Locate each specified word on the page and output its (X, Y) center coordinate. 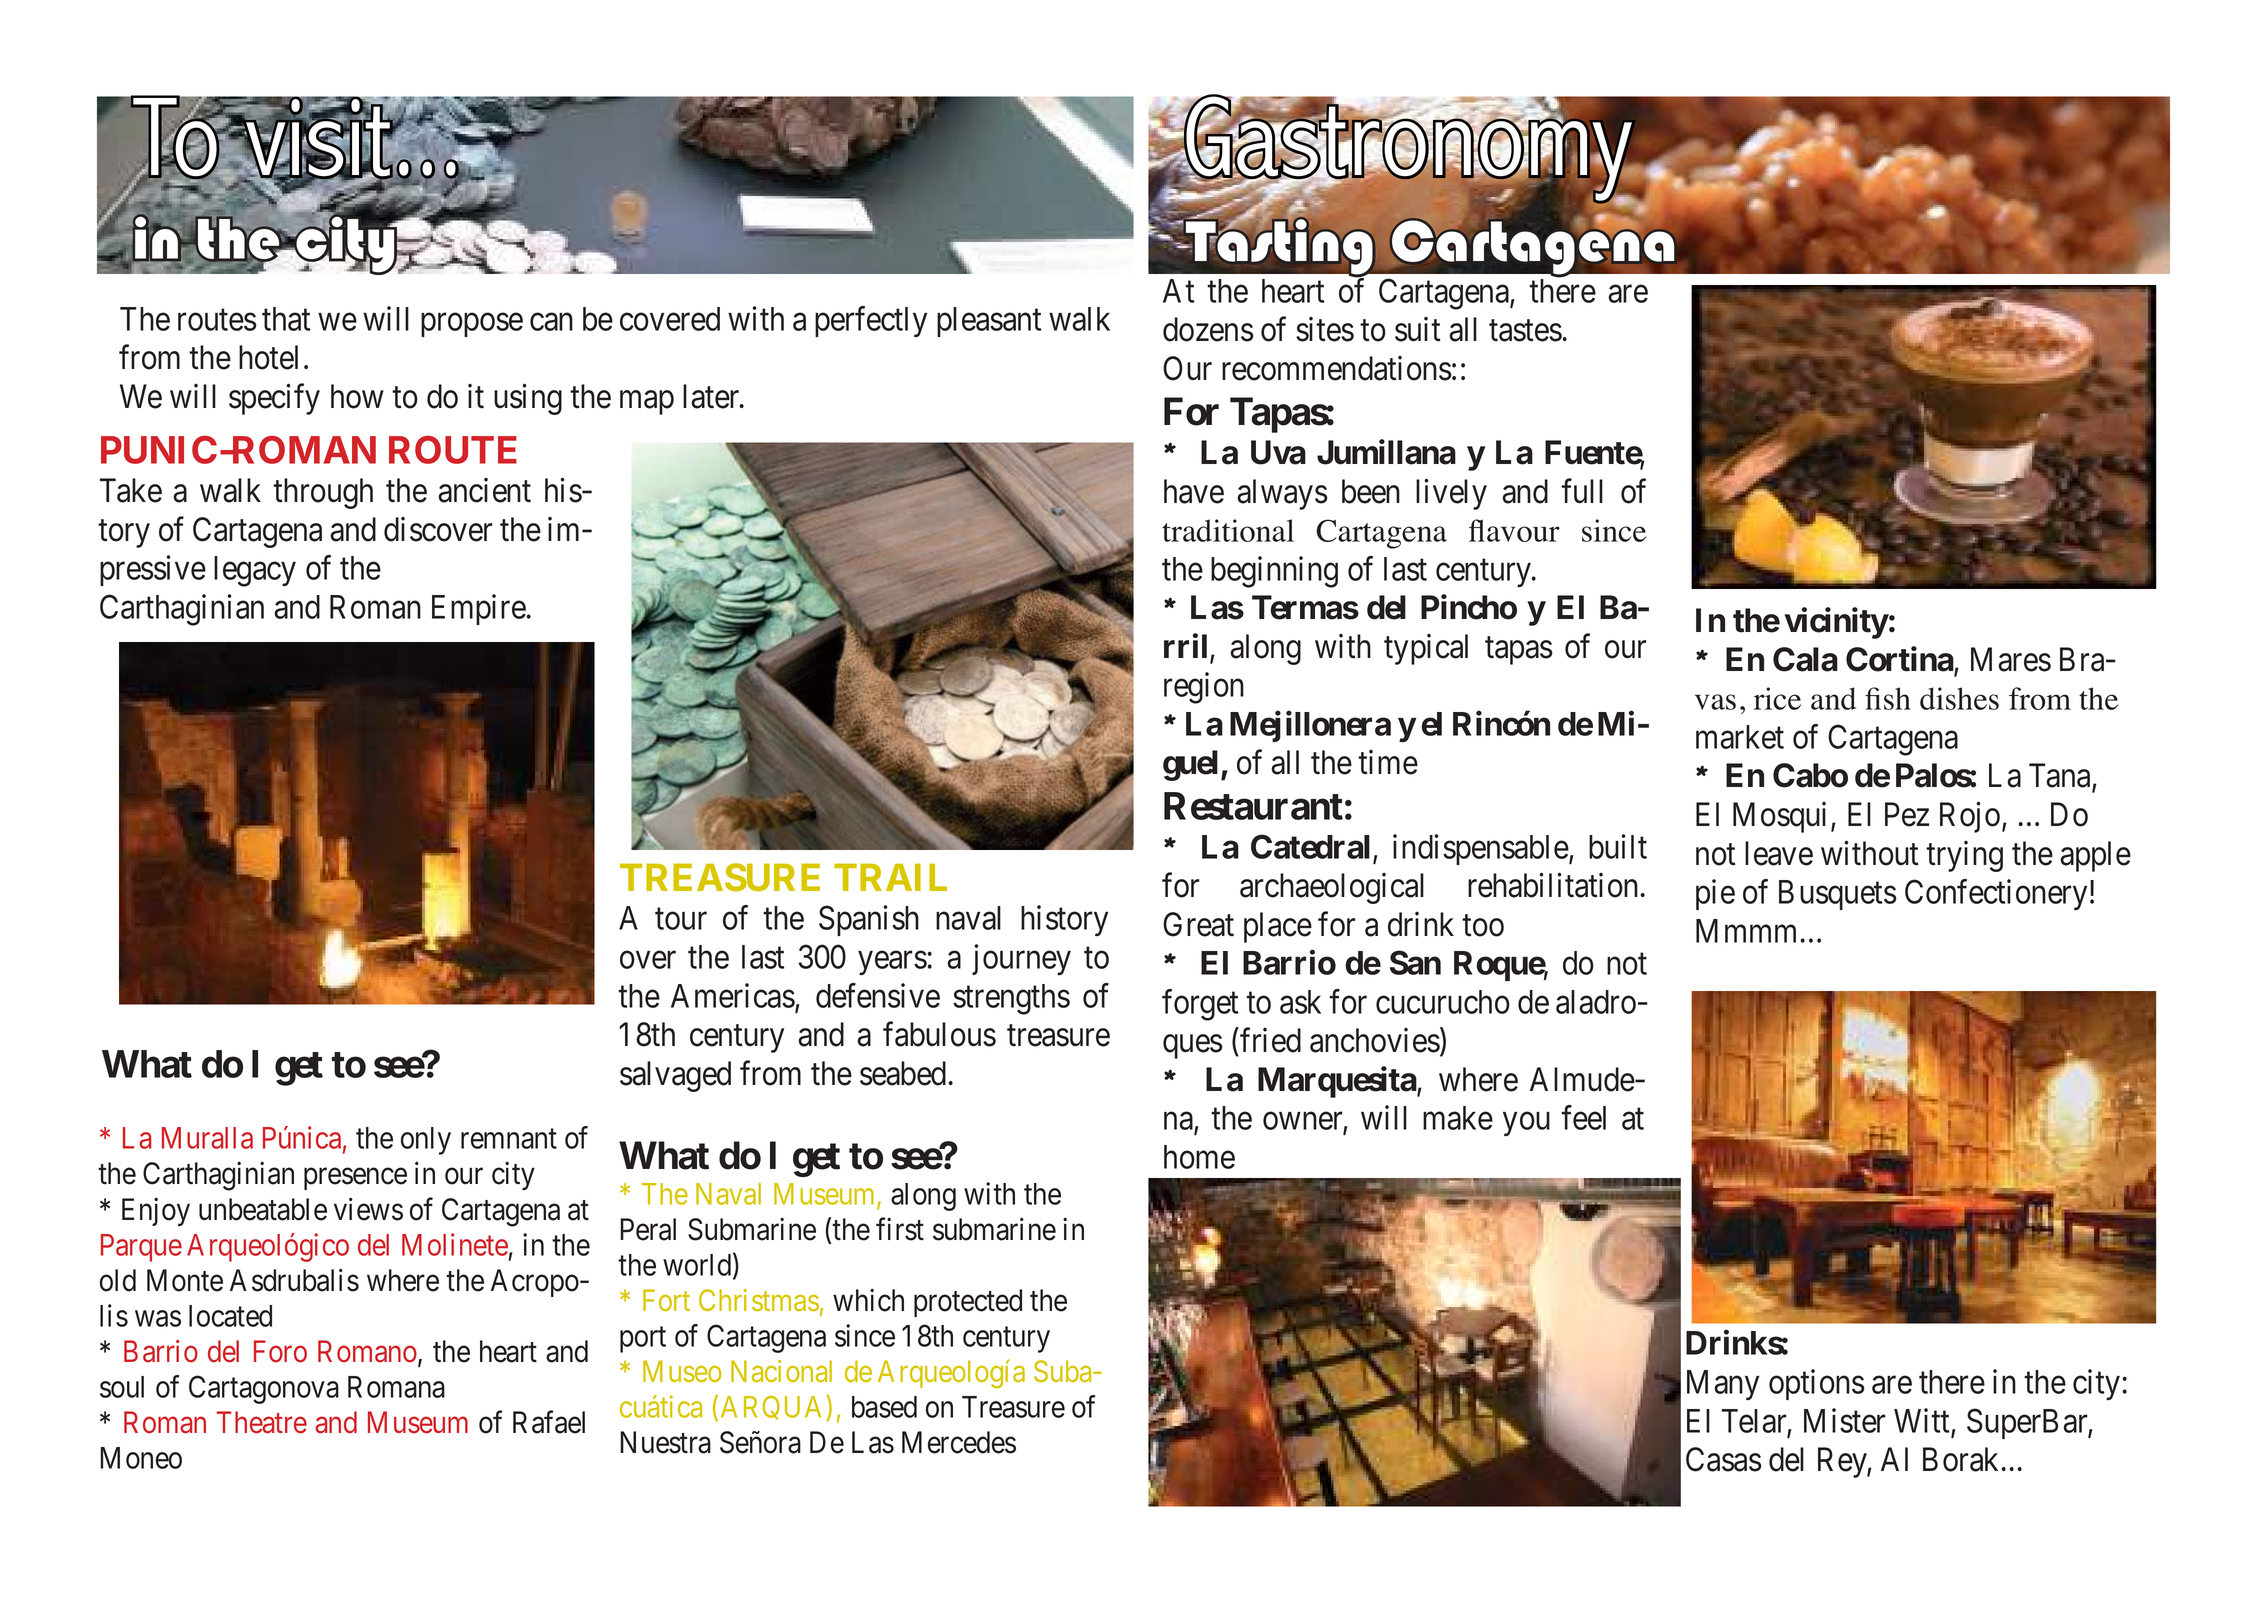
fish (1888, 698)
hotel (268, 357)
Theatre (262, 1422)
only (426, 1141)
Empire (479, 609)
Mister (1844, 1420)
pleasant (989, 322)
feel (1583, 1117)
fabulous (939, 1034)
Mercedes (959, 1442)
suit (1418, 329)
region (1204, 688)
